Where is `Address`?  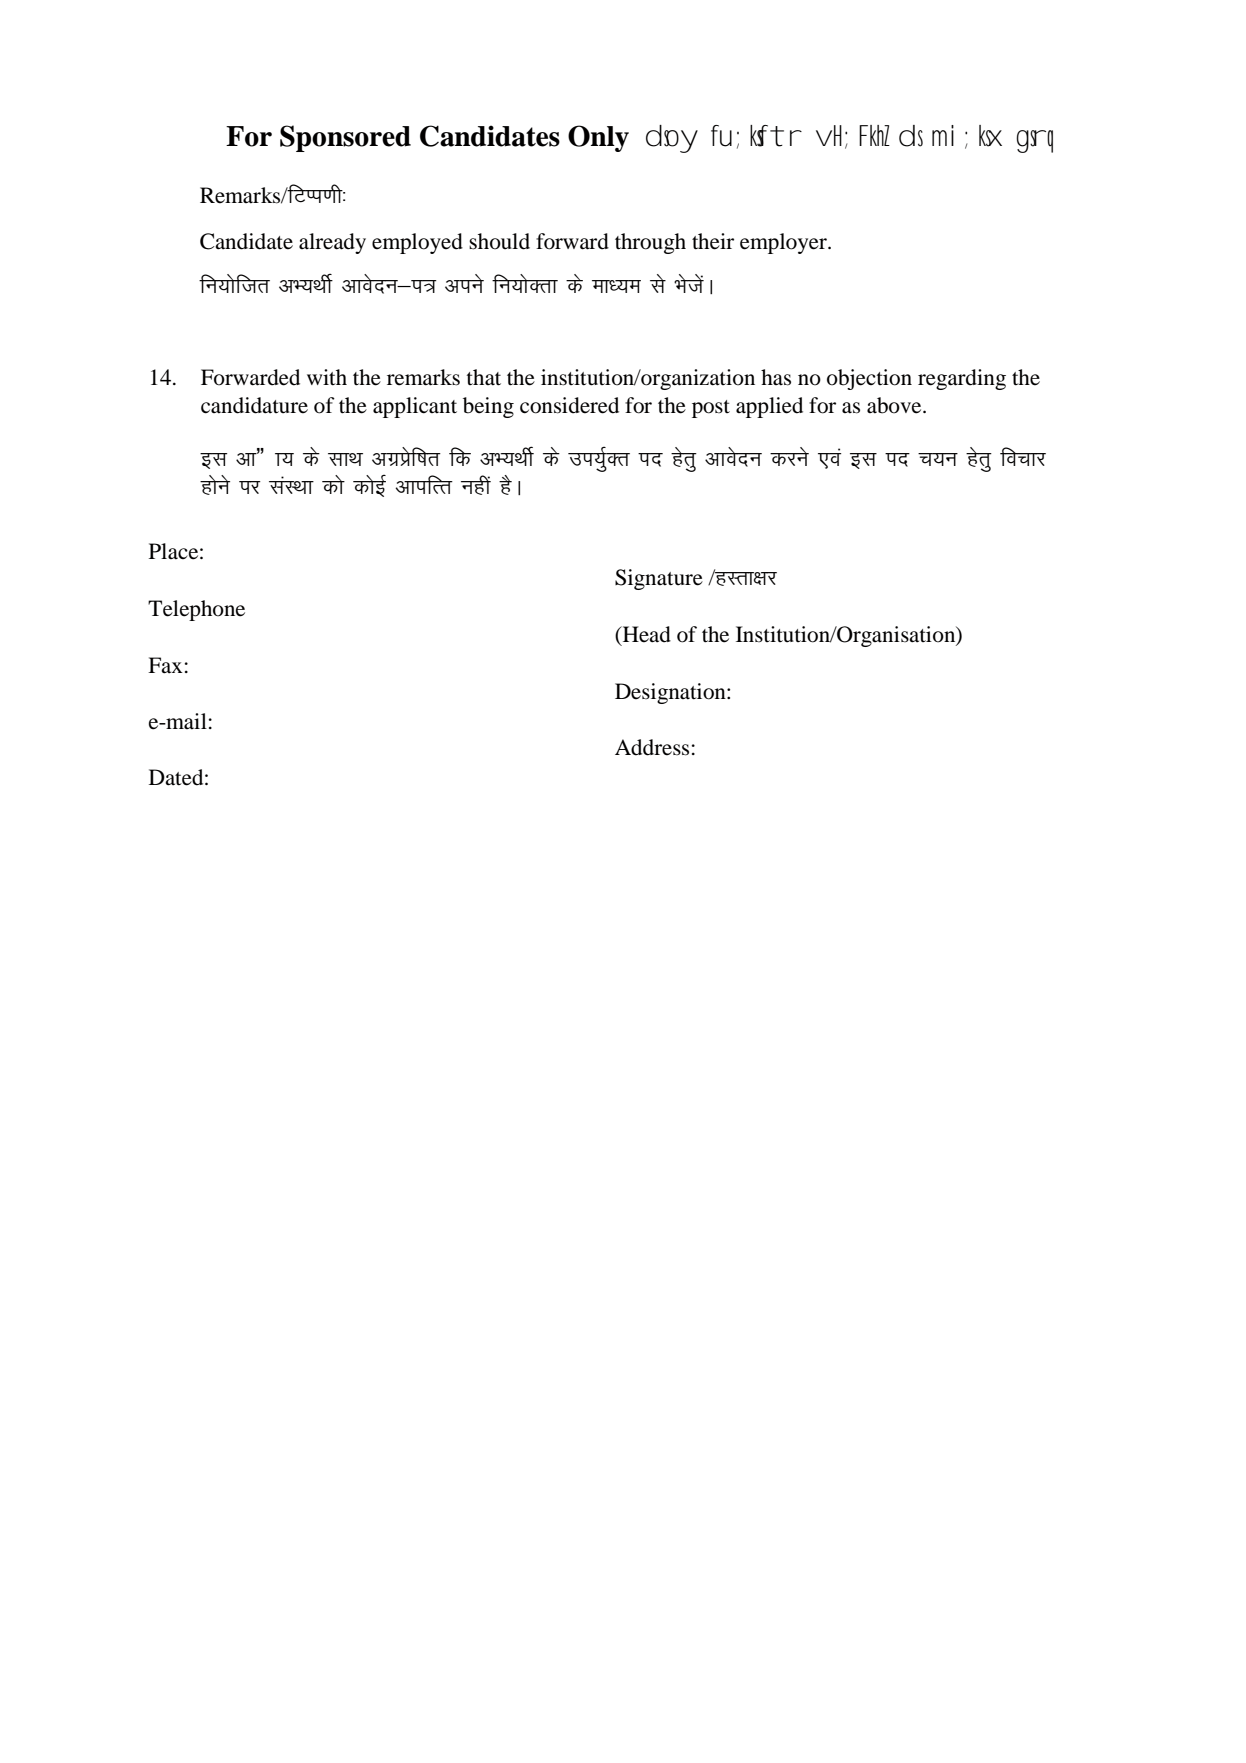
Address is located at coordinates (652, 747).
